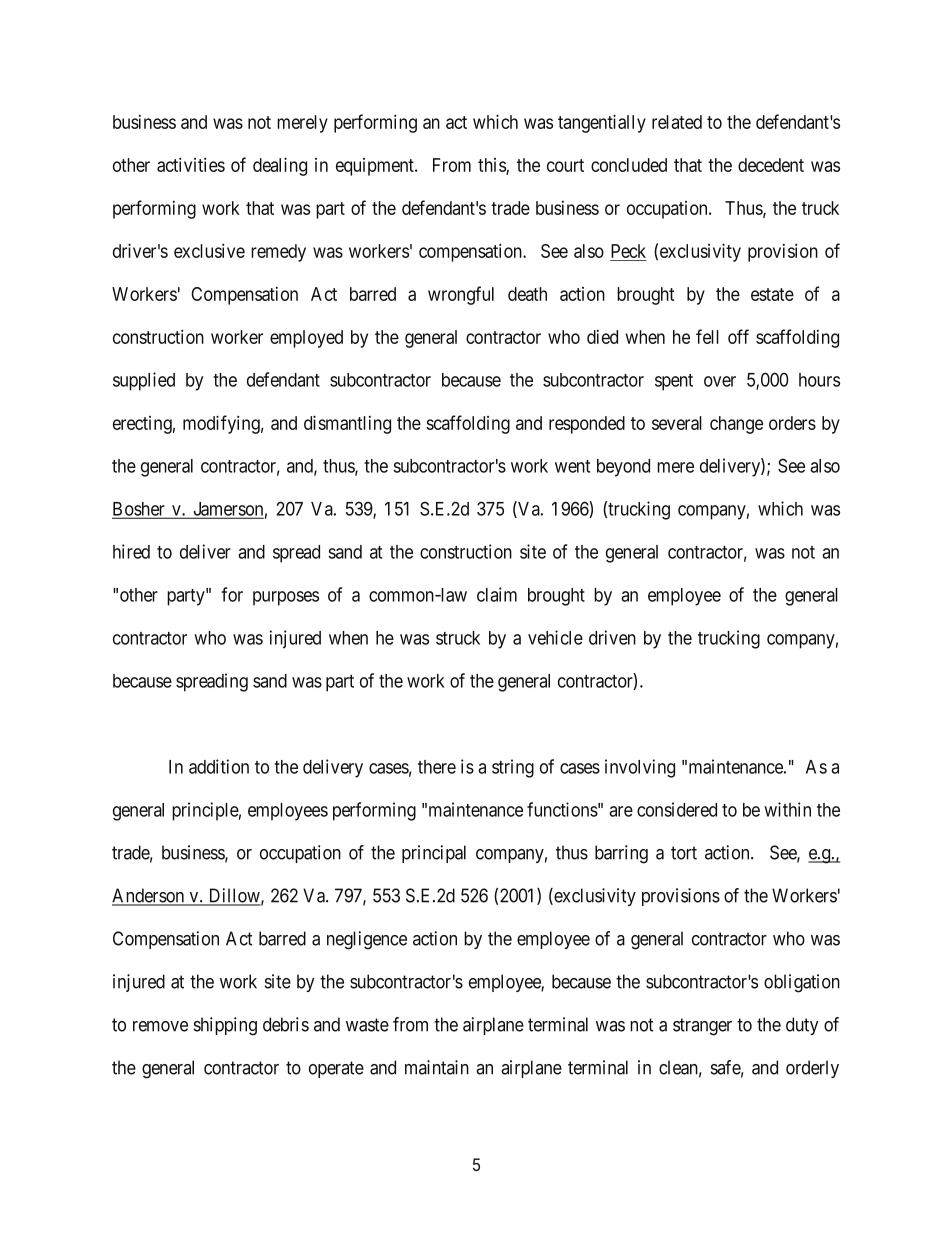 This screenshot has width=952, height=1233. What do you see at coordinates (191, 165) in the screenshot?
I see `activities` at bounding box center [191, 165].
